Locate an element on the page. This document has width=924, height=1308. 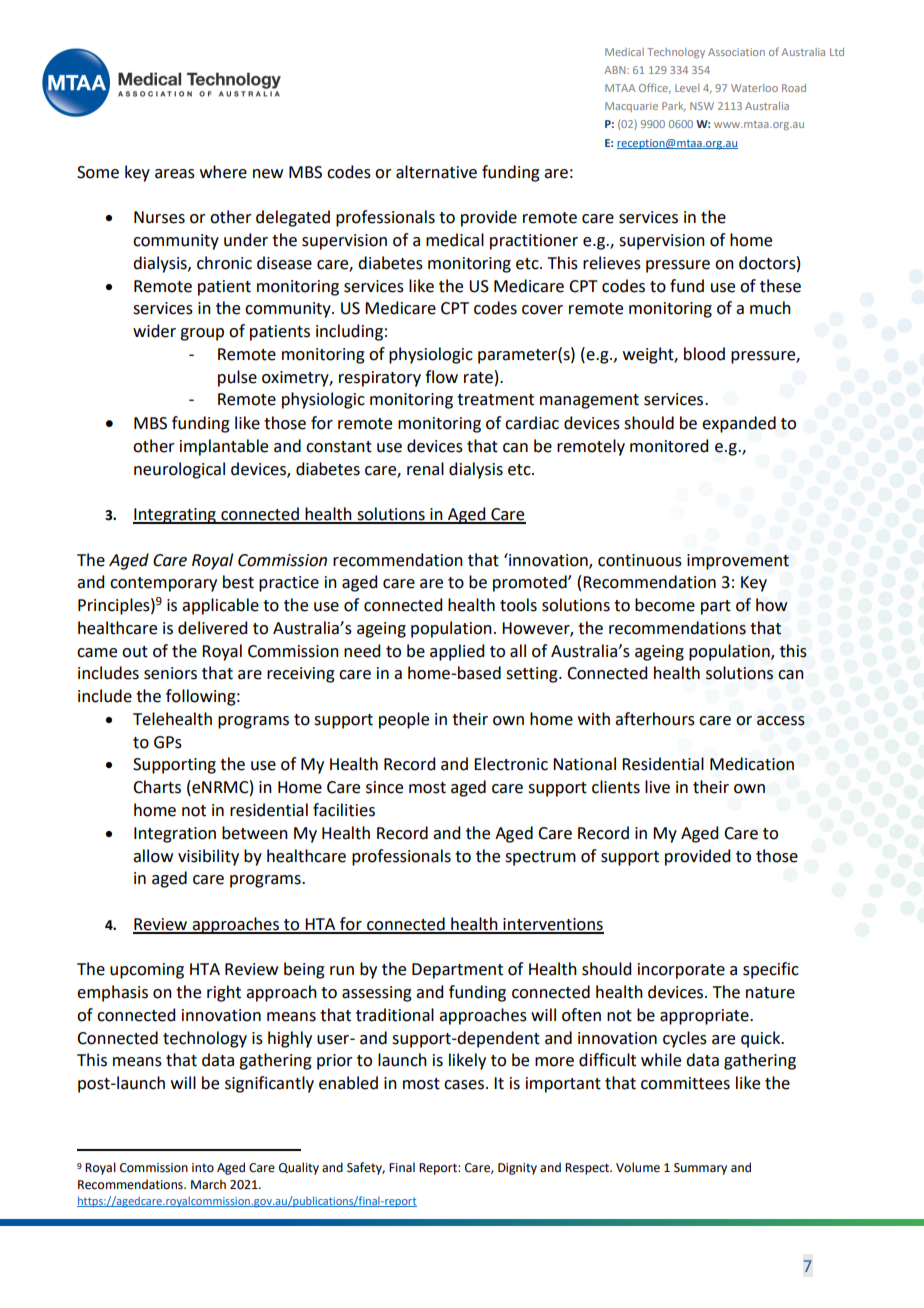
visibility is located at coordinates (208, 857).
